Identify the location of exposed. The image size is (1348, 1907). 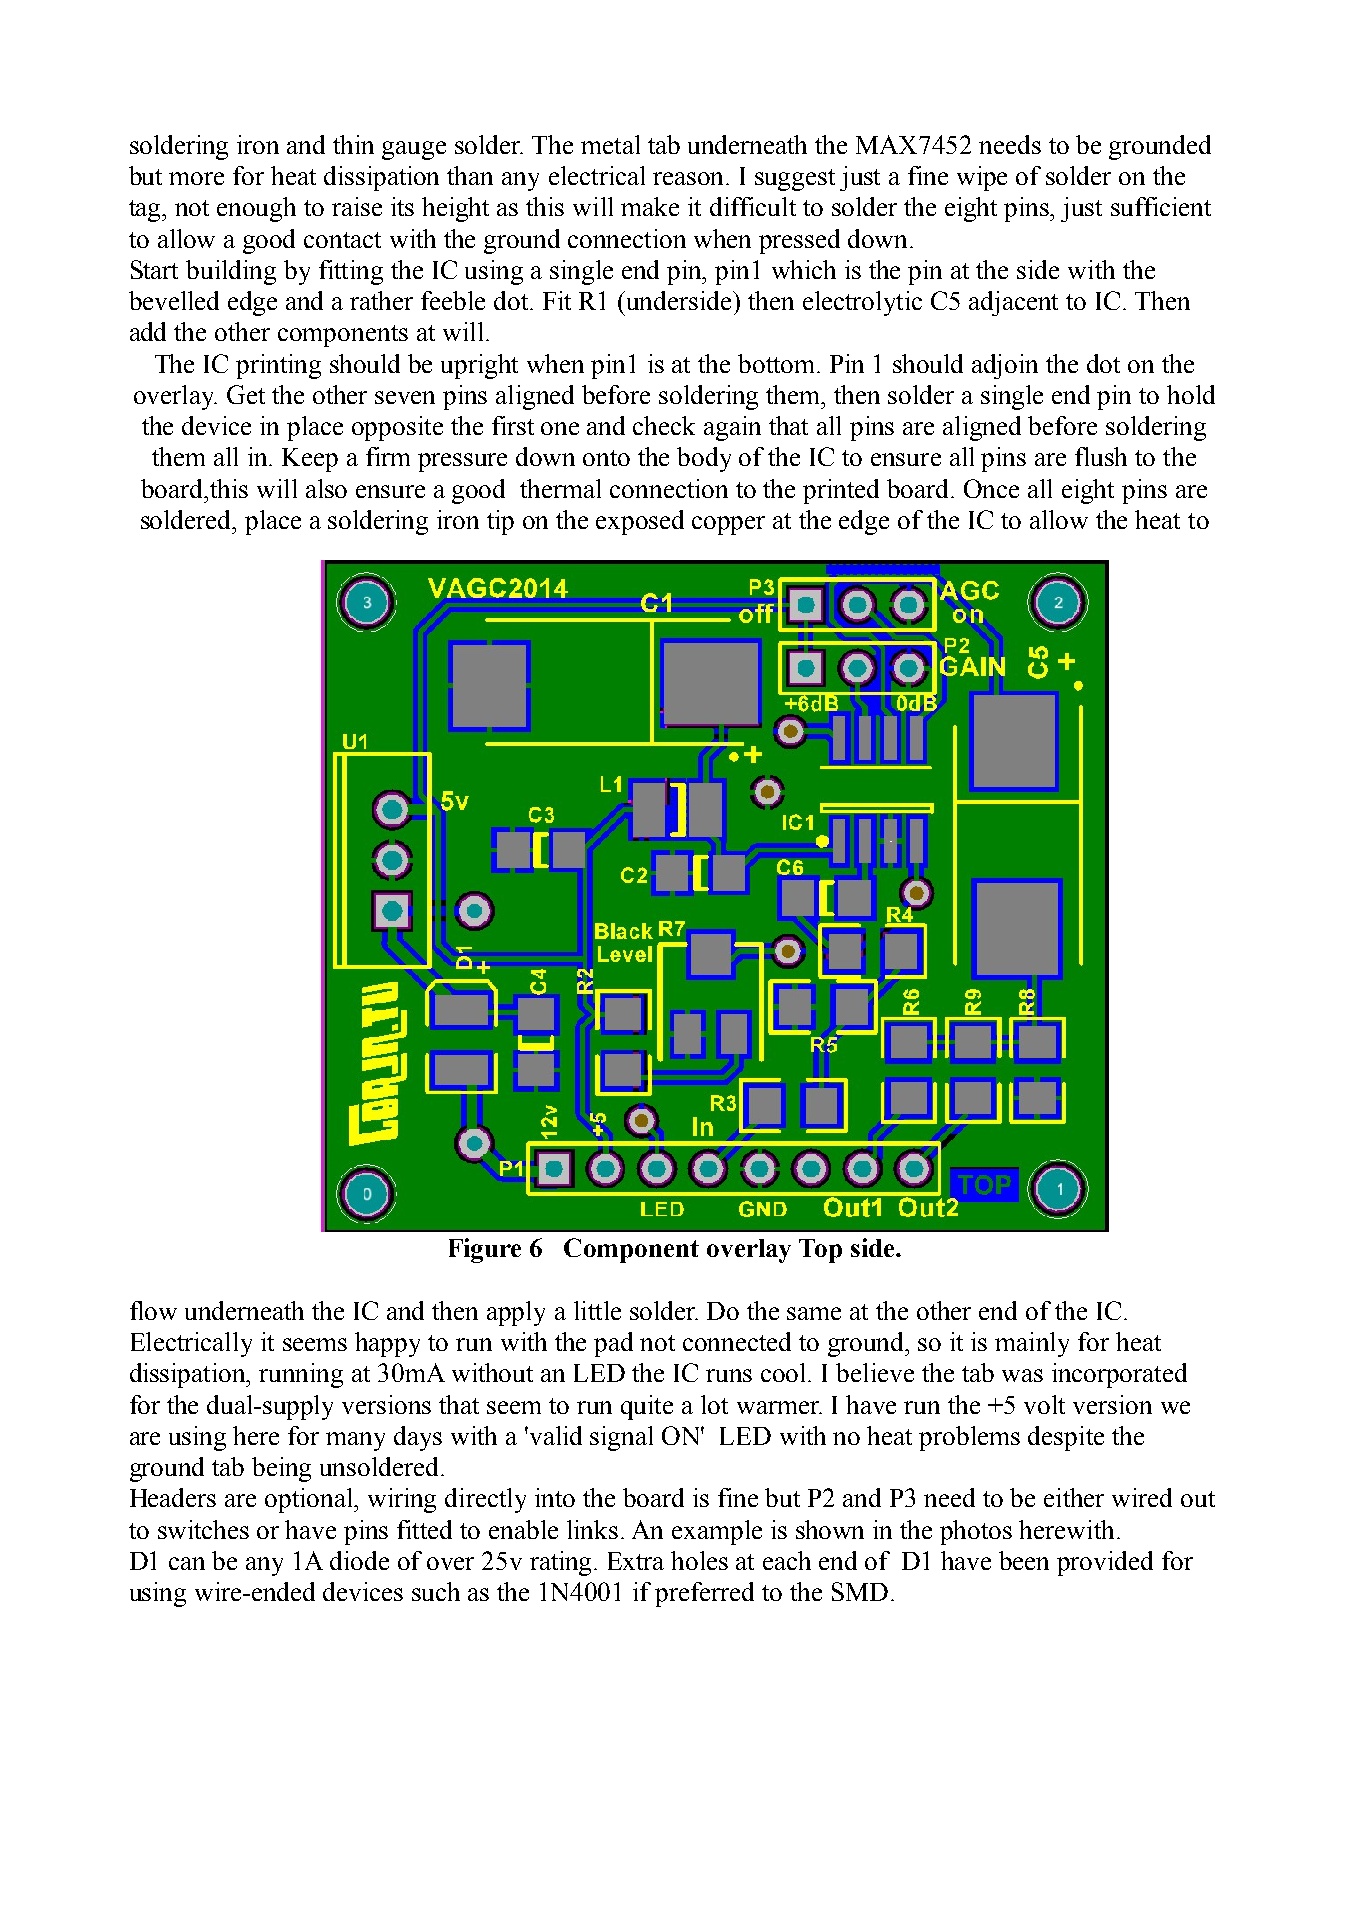
(640, 522).
